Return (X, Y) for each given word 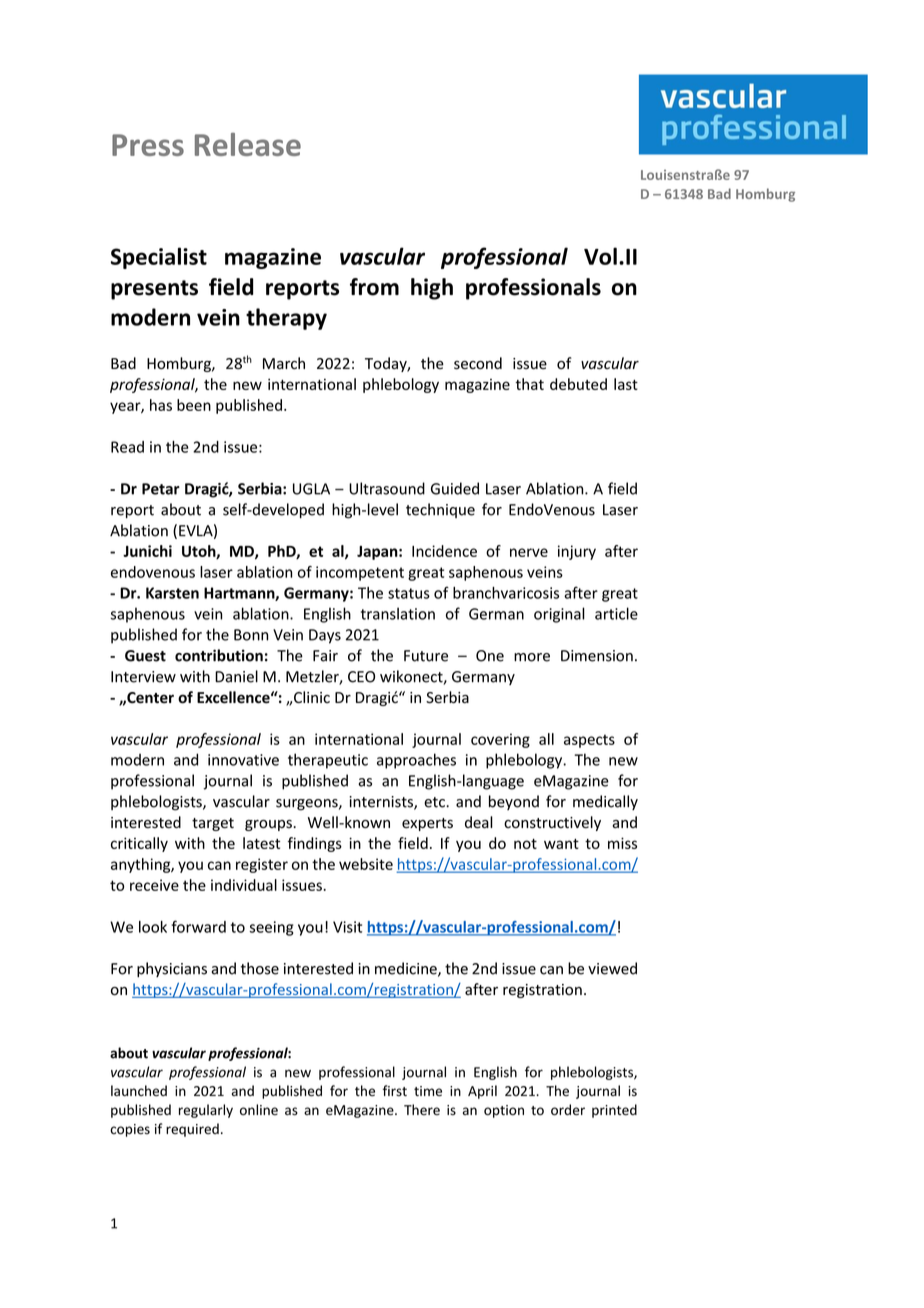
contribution (219, 655)
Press (148, 145)
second (478, 363)
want (561, 844)
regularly (206, 1111)
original (559, 615)
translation (398, 613)
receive (154, 885)
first (395, 1091)
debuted (578, 384)
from (374, 287)
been (194, 405)
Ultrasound (387, 488)
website (366, 864)
